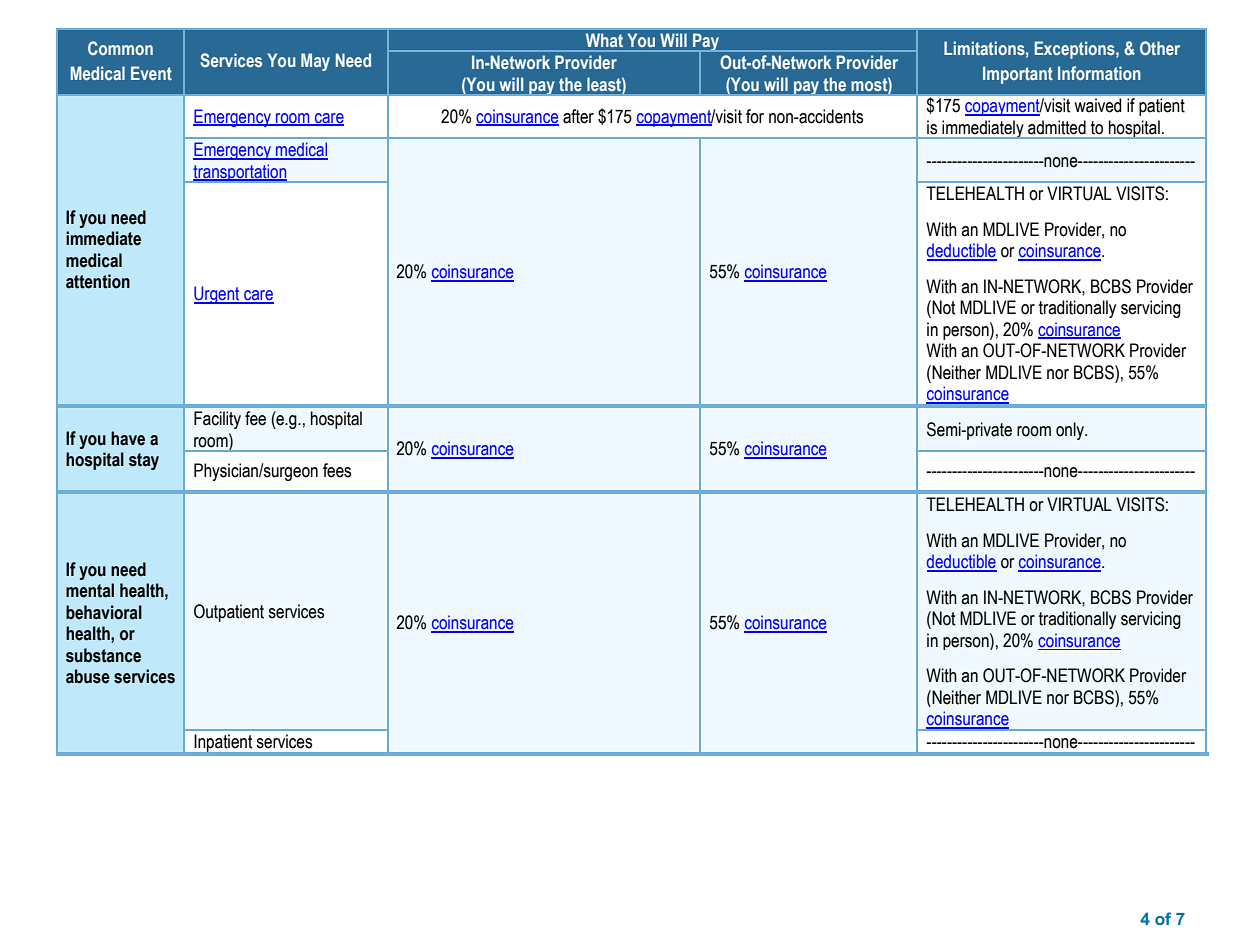  I want to click on admitted, so click(1057, 127).
